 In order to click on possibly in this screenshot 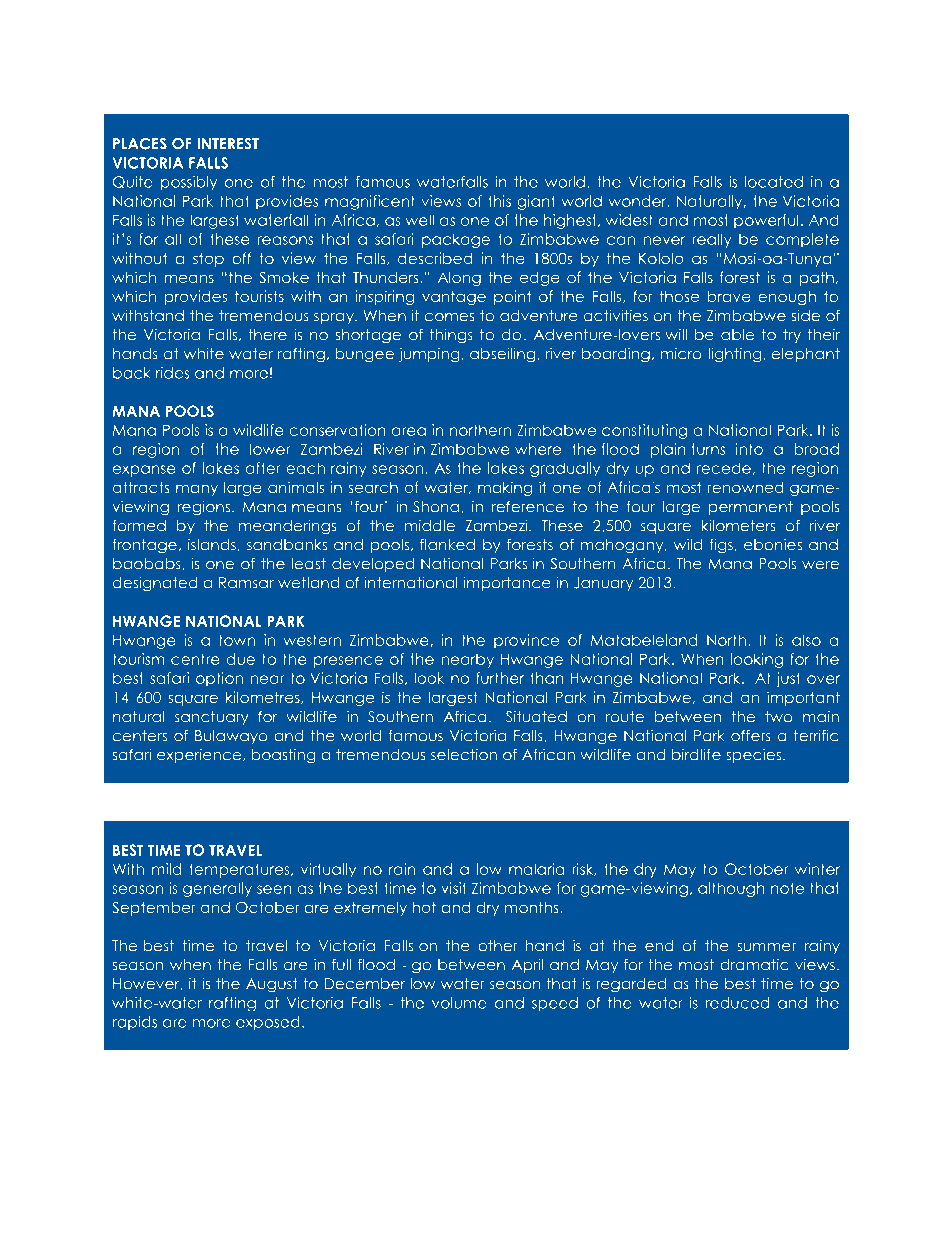, I will do `click(189, 183)`.
